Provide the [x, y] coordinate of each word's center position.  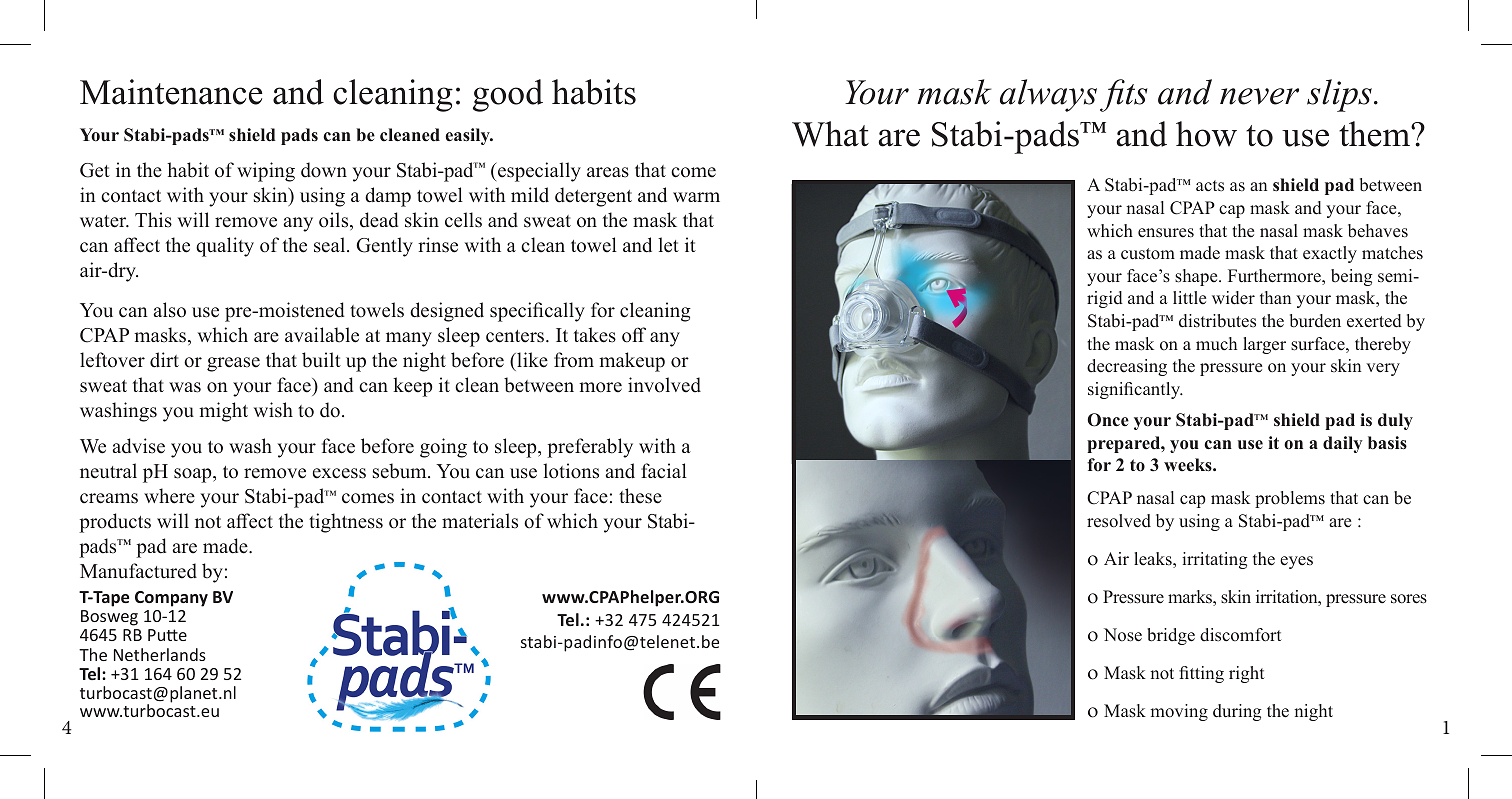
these [640, 496]
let [668, 245]
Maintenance [171, 92]
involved [664, 385]
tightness [346, 523]
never [1259, 96]
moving [1179, 712]
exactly [1330, 254]
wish [273, 410]
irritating [1214, 560]
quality [225, 247]
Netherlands [160, 654]
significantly [1135, 390]
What [830, 134]
